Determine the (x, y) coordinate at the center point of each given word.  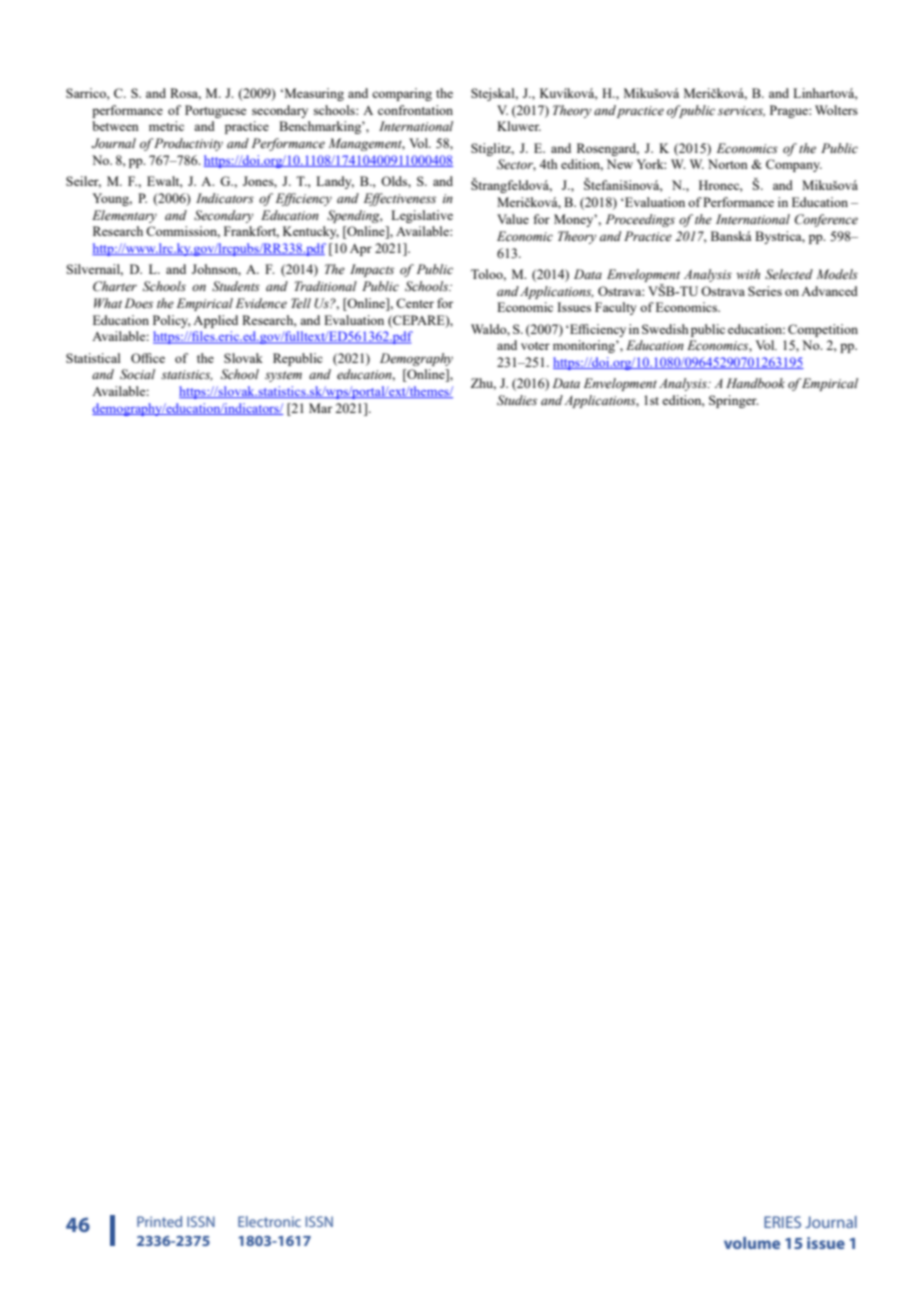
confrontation (415, 110)
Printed (159, 1221)
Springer (733, 401)
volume (752, 1243)
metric (166, 126)
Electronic (269, 1221)
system (283, 376)
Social (137, 374)
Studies (517, 400)
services (741, 111)
